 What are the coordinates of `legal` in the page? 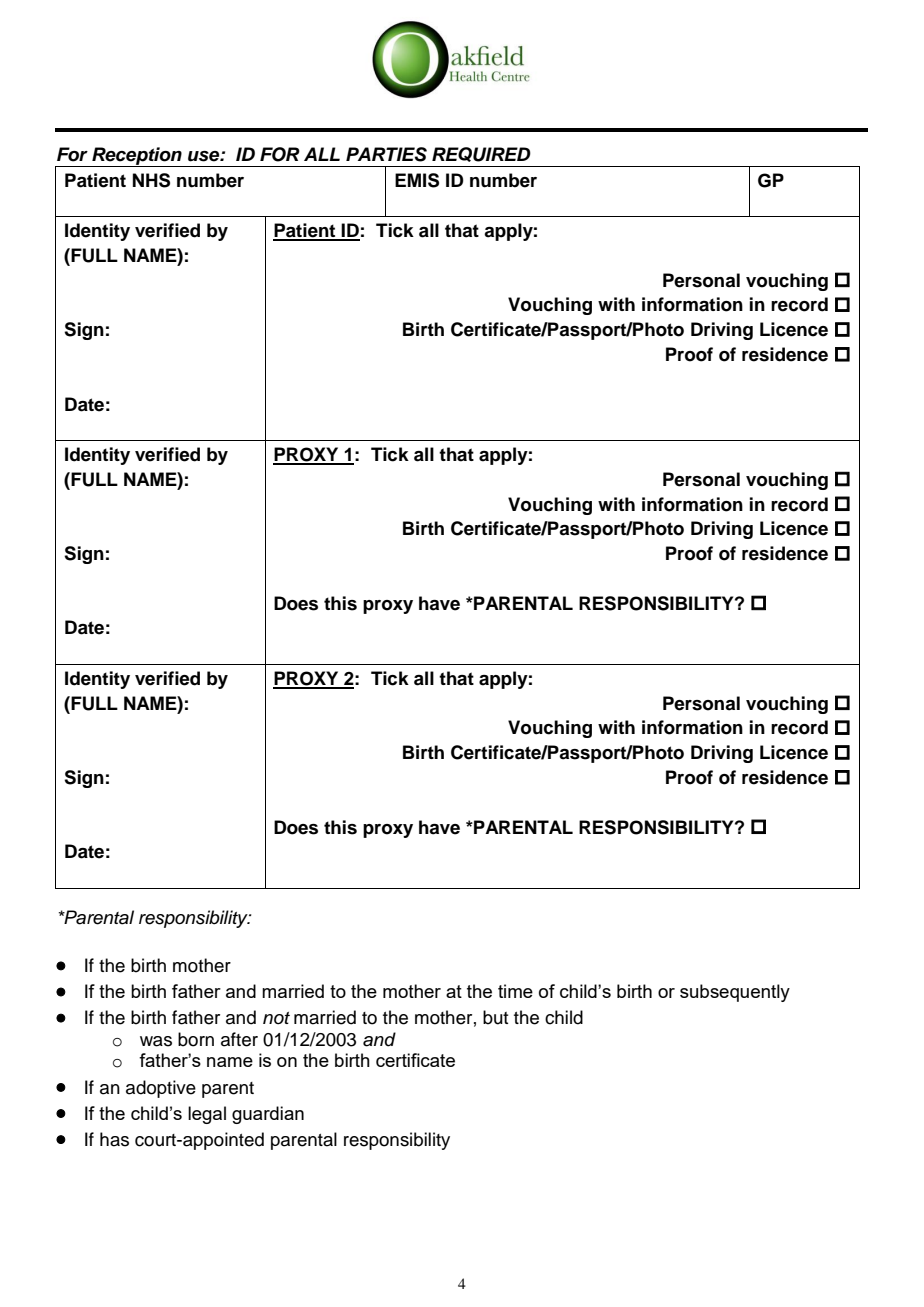 It's located at (207, 1115).
